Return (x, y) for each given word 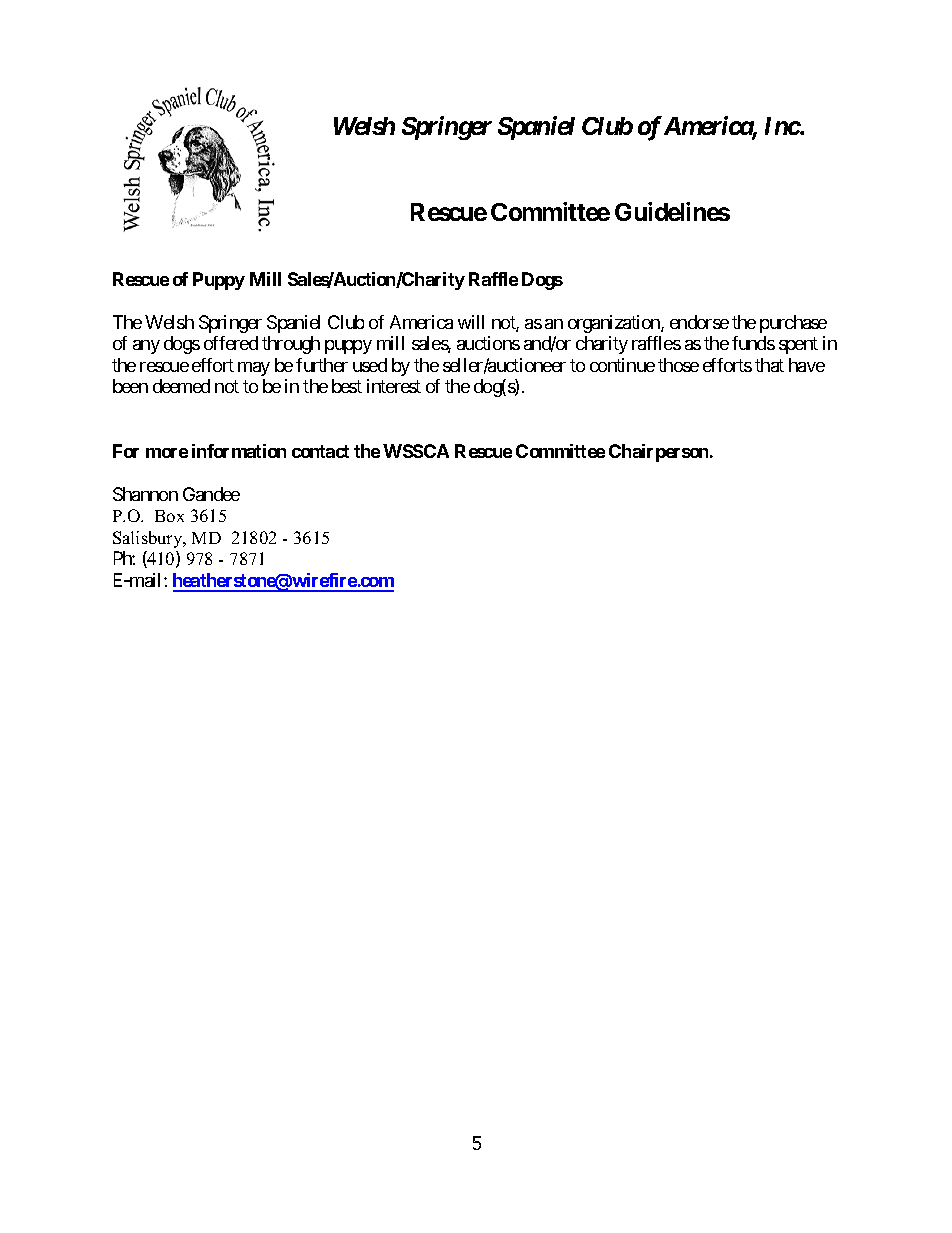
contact (320, 451)
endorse (699, 322)
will (471, 322)
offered (231, 343)
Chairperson (660, 453)
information (239, 451)
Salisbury (149, 539)
